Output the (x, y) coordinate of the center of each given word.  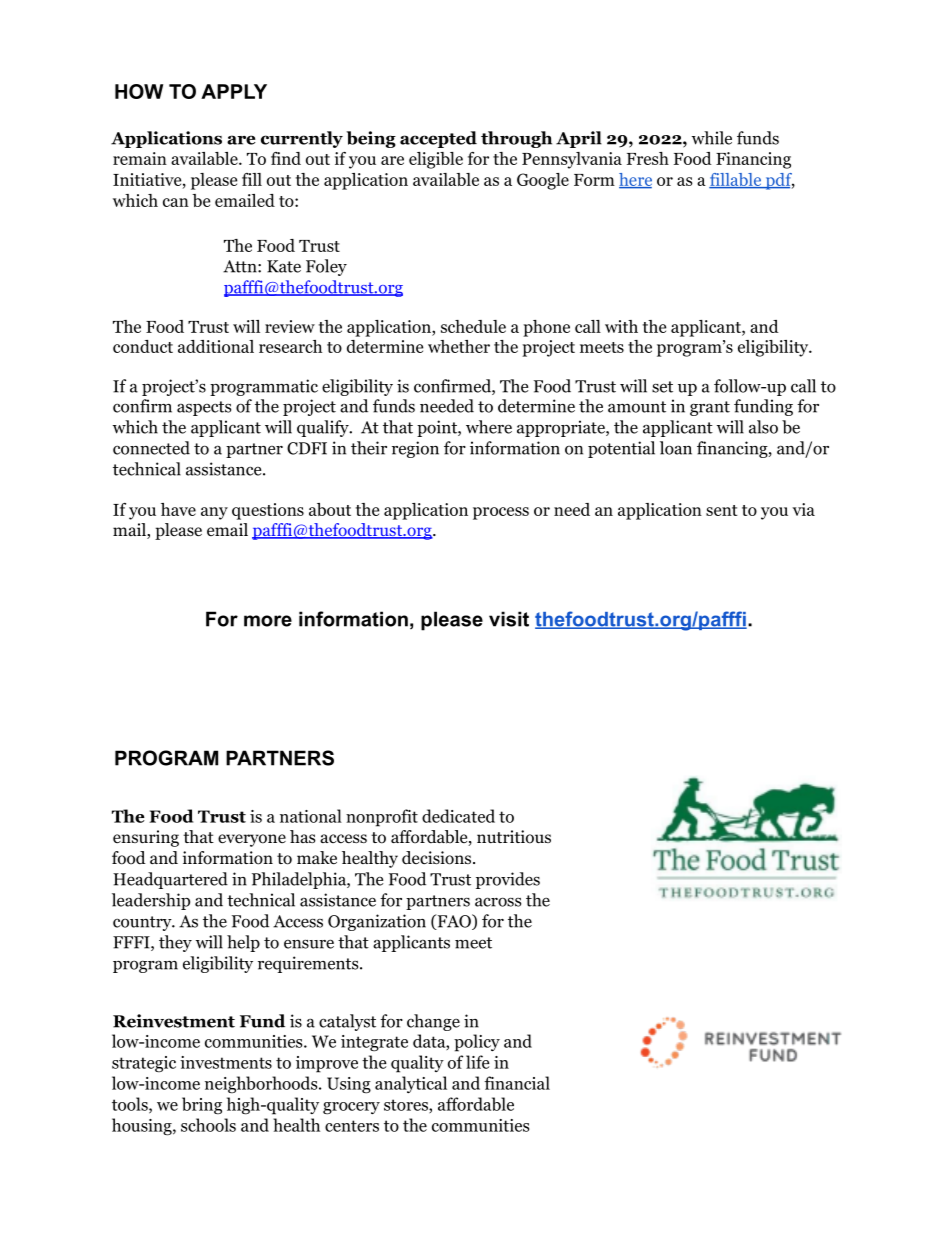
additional (216, 346)
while (712, 138)
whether (459, 346)
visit (509, 619)
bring (202, 1105)
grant (710, 408)
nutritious (514, 837)
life (478, 1062)
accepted (438, 139)
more (268, 621)
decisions (438, 858)
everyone (252, 840)
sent (722, 510)
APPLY (234, 91)
